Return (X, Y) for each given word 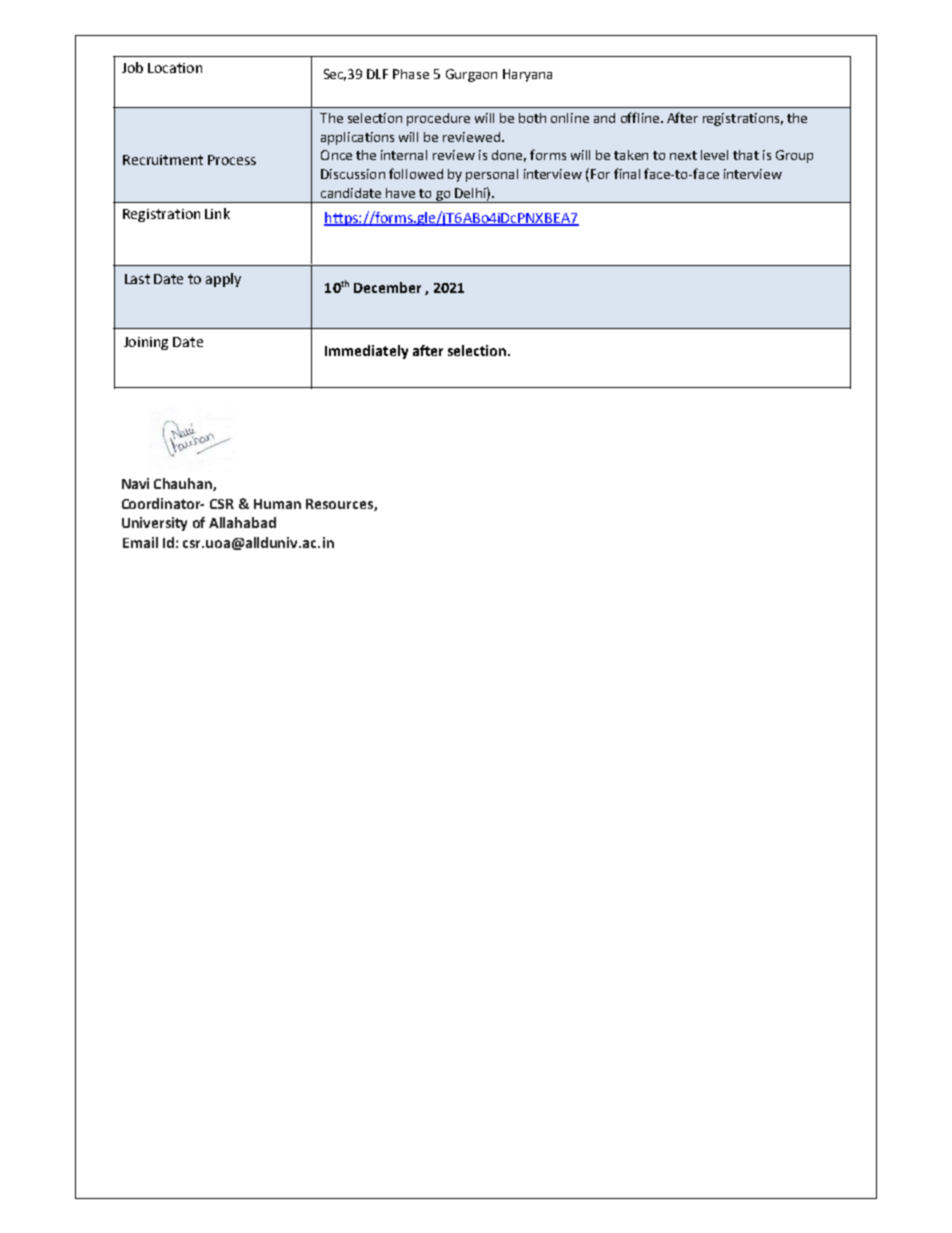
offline (641, 117)
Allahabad (242, 522)
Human (277, 504)
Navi (135, 483)
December (387, 287)
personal (492, 175)
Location (175, 68)
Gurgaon (471, 75)
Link (217, 213)
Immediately (366, 352)
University (154, 524)
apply (223, 280)
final (627, 173)
